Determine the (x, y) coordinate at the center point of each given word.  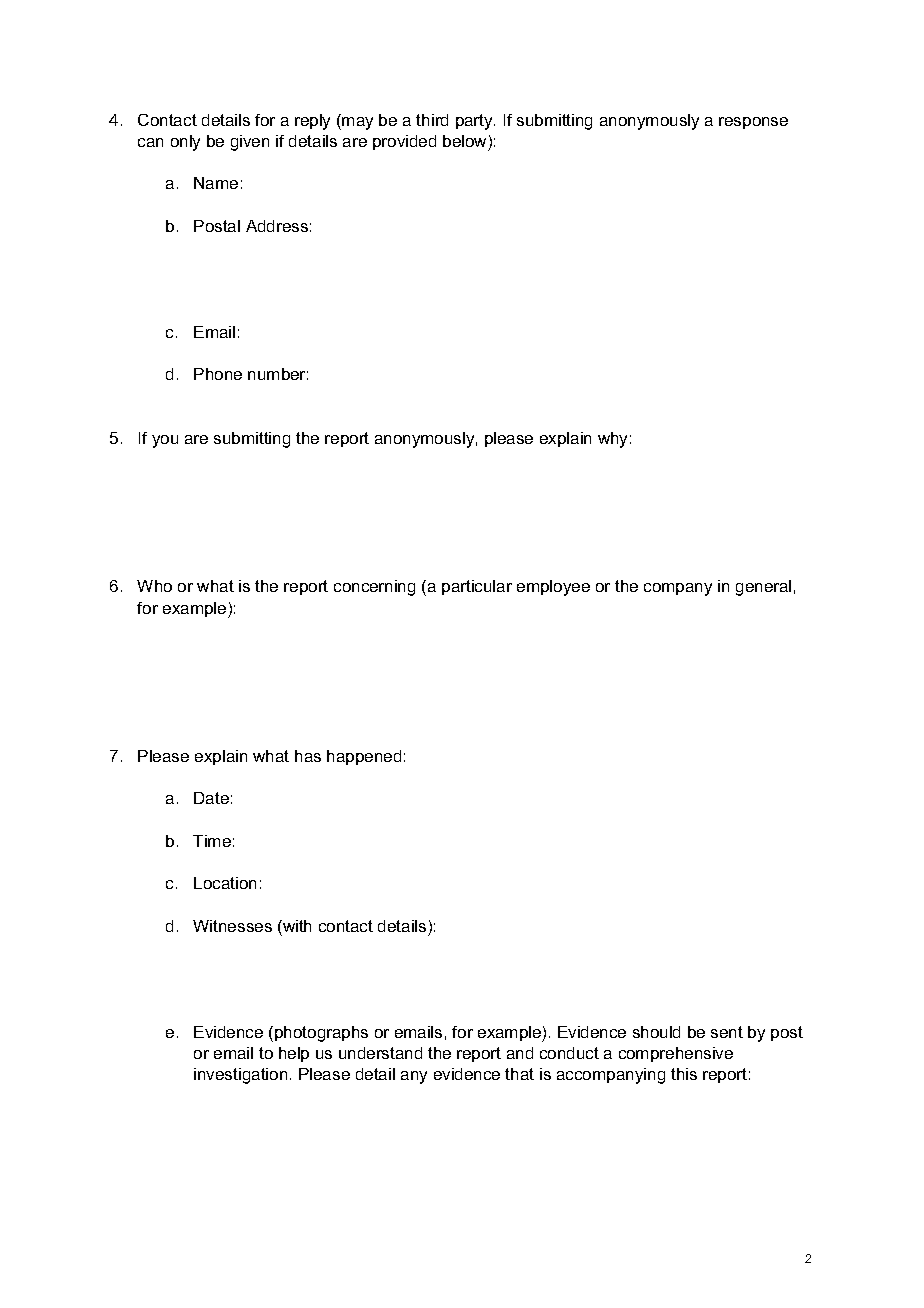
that (519, 1074)
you (165, 441)
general (763, 588)
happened (364, 757)
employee (553, 588)
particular (477, 587)
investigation (240, 1076)
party (475, 122)
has (308, 756)
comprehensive (676, 1054)
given (250, 143)
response (753, 123)
